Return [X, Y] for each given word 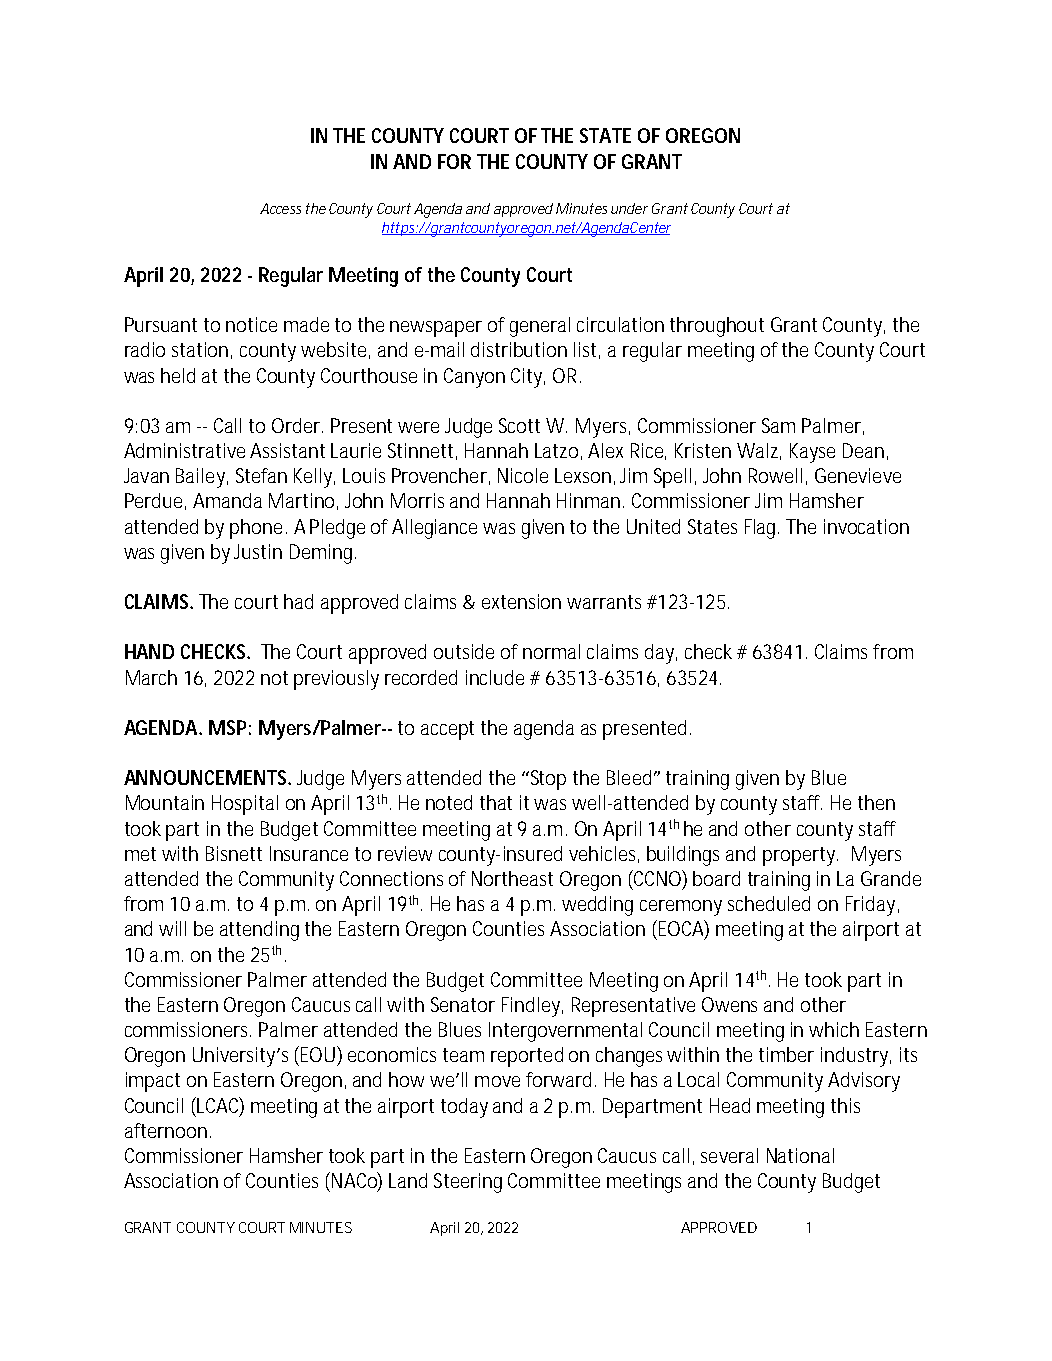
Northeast [512, 878]
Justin [258, 551]
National [800, 1155]
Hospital [245, 805]
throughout [717, 327]
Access [280, 208]
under [629, 208]
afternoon [168, 1130]
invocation [866, 526]
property [800, 856]
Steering [468, 1183]
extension [521, 601]
